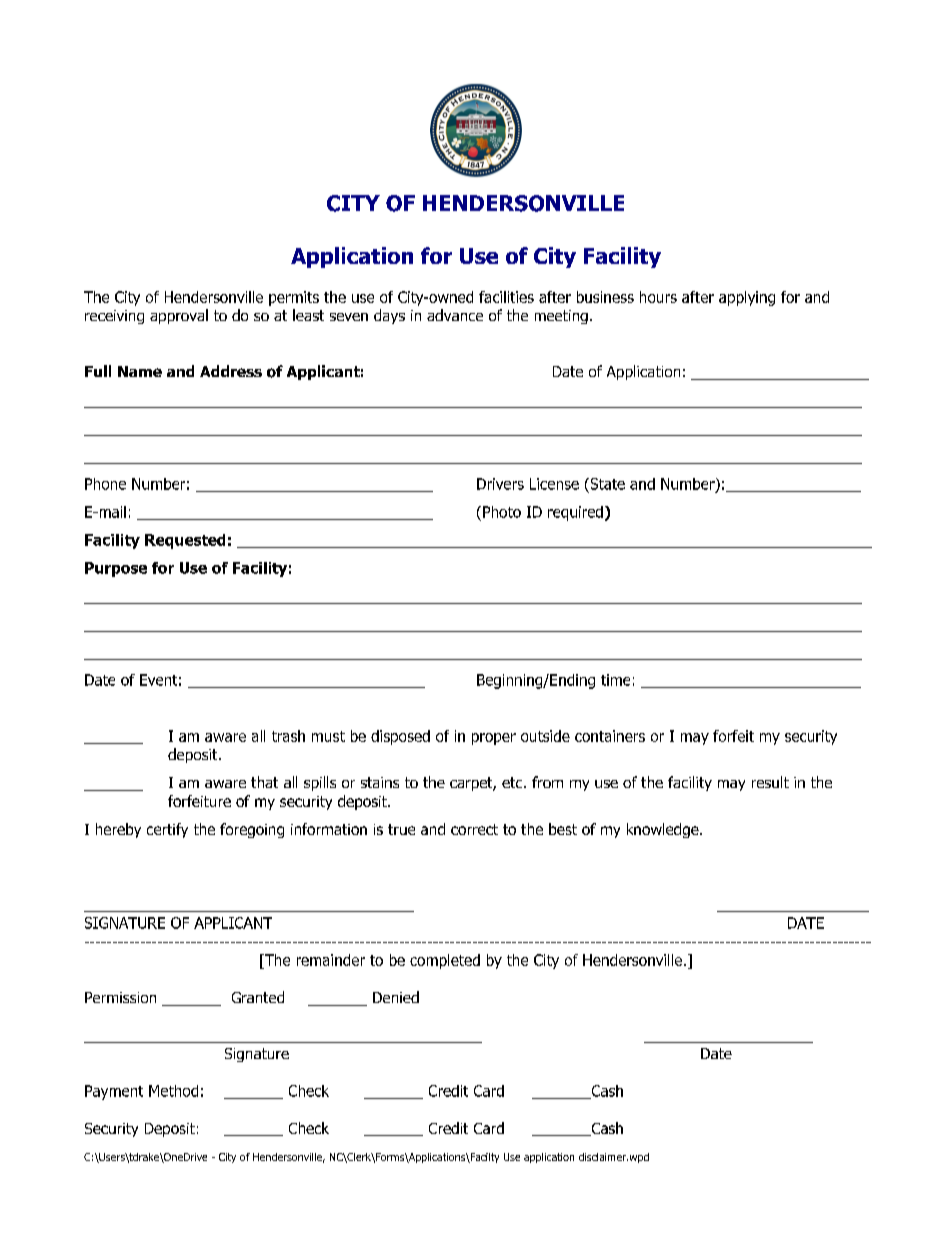 This screenshot has width=952, height=1233. I want to click on approval, so click(179, 316).
